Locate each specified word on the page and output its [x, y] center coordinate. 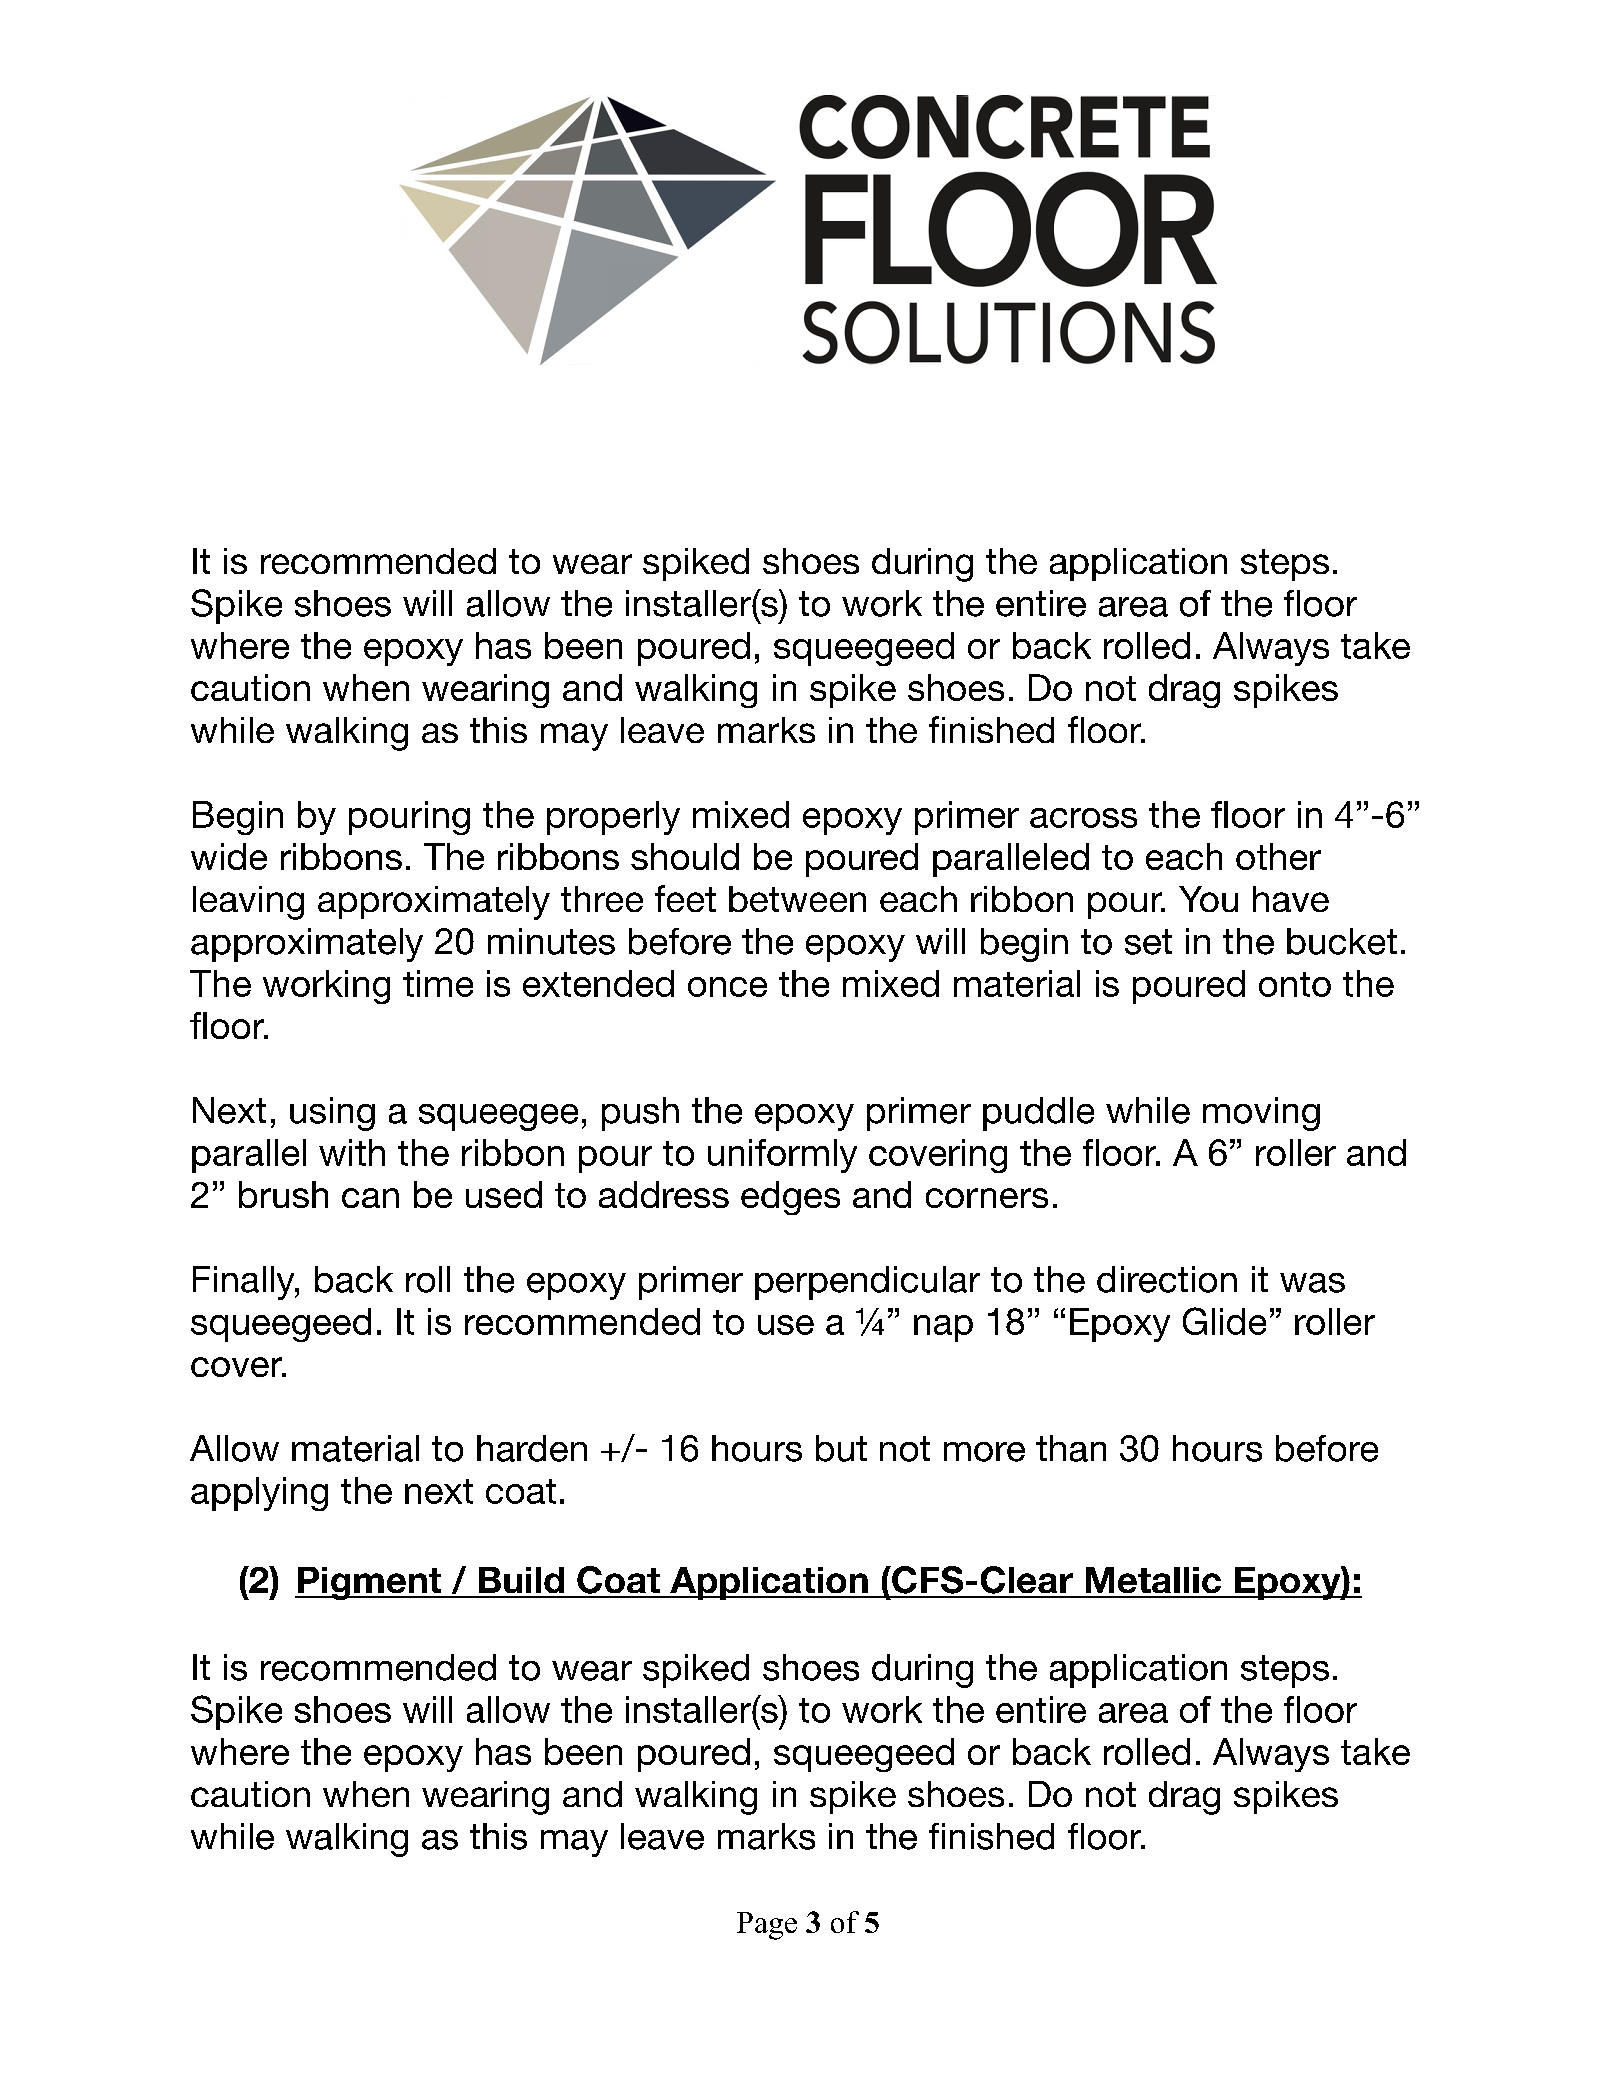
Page [767, 1926]
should [685, 856]
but [841, 1448]
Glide [1224, 1321]
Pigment [370, 1583]
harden [532, 1448]
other [1278, 856]
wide [229, 856]
